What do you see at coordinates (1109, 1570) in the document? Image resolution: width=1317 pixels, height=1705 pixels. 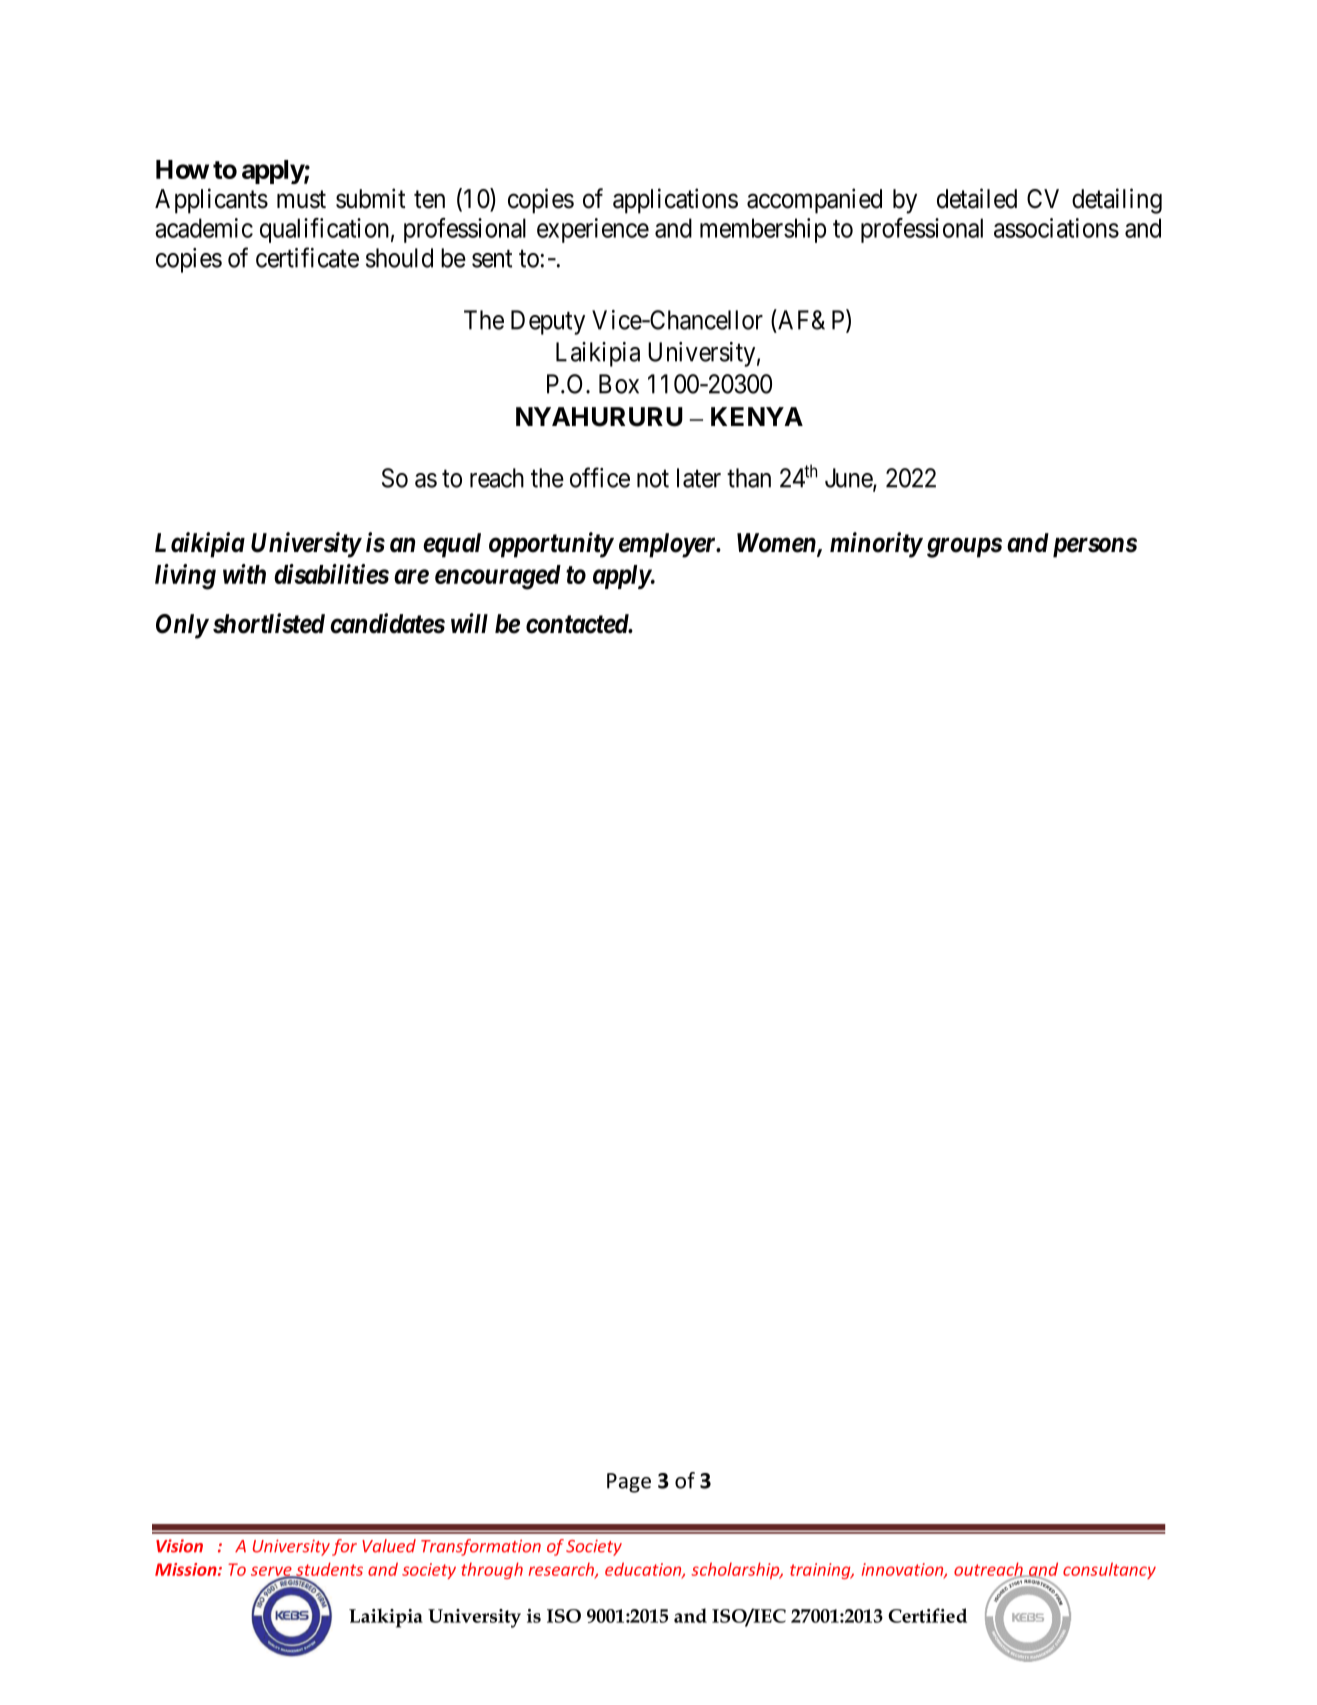 I see `consultancy` at bounding box center [1109, 1570].
